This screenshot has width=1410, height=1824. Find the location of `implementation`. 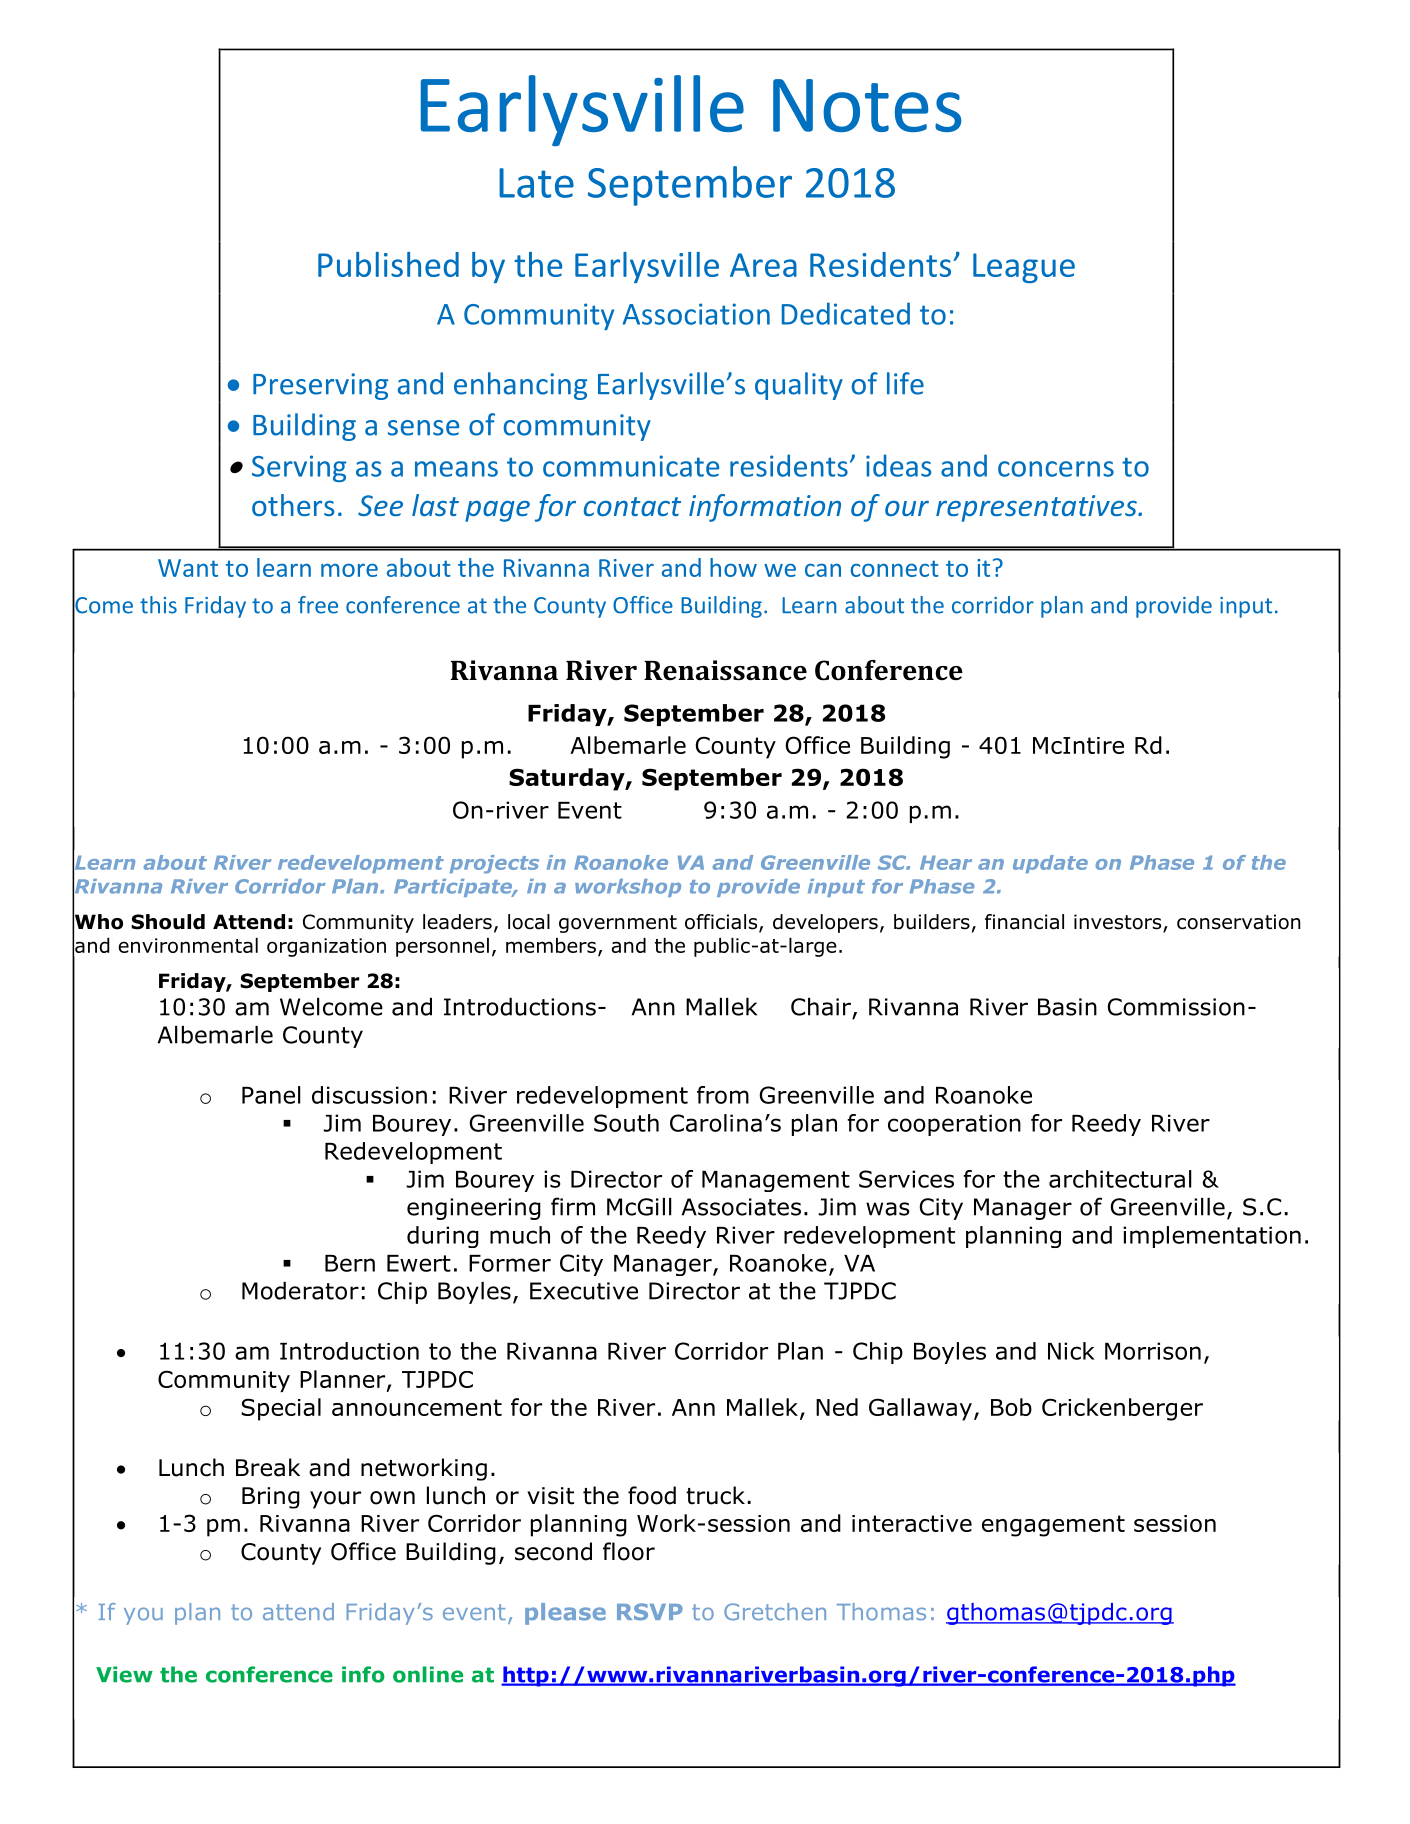

implementation is located at coordinates (1212, 1237).
